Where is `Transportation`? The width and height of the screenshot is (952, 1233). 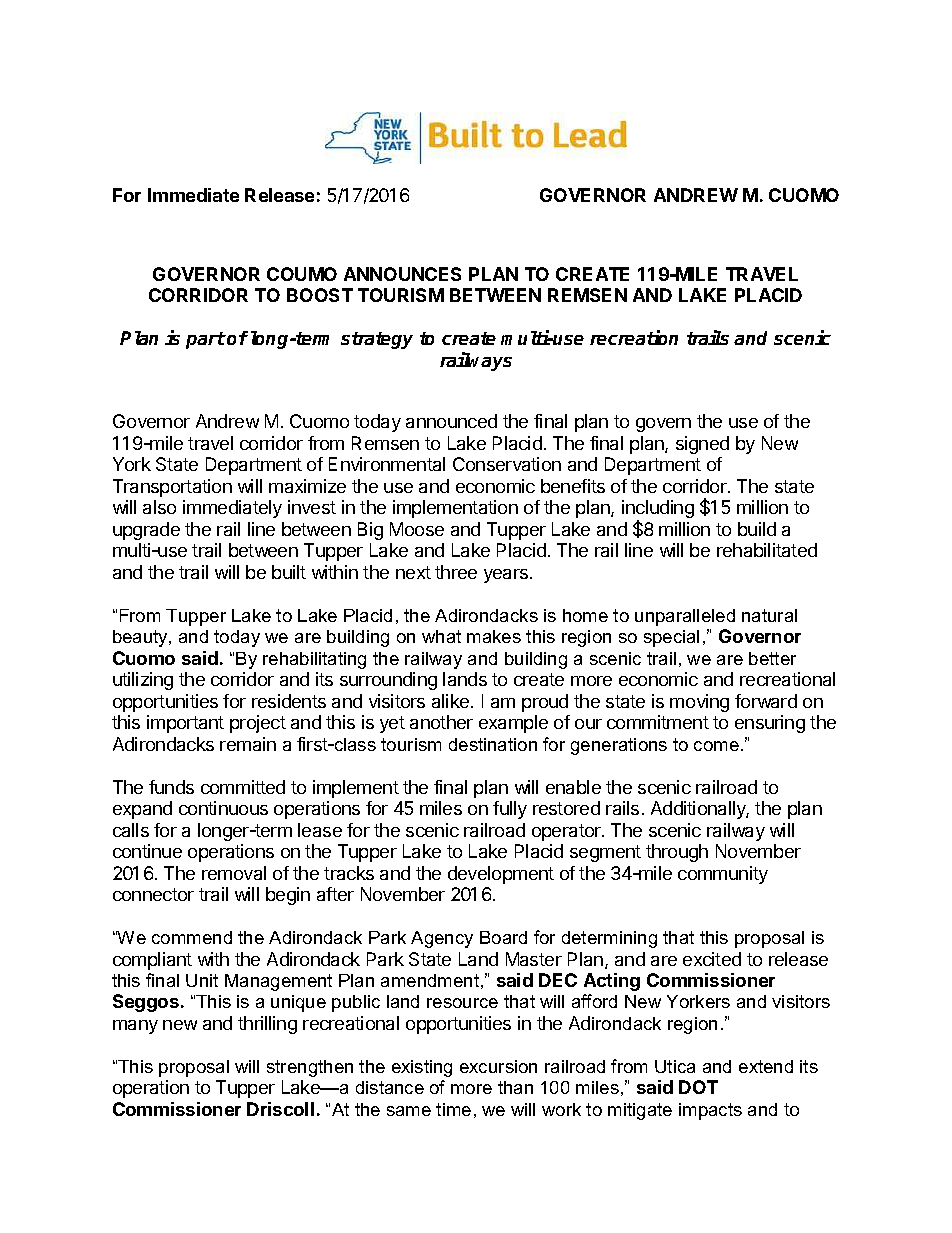
Transportation is located at coordinates (172, 488).
